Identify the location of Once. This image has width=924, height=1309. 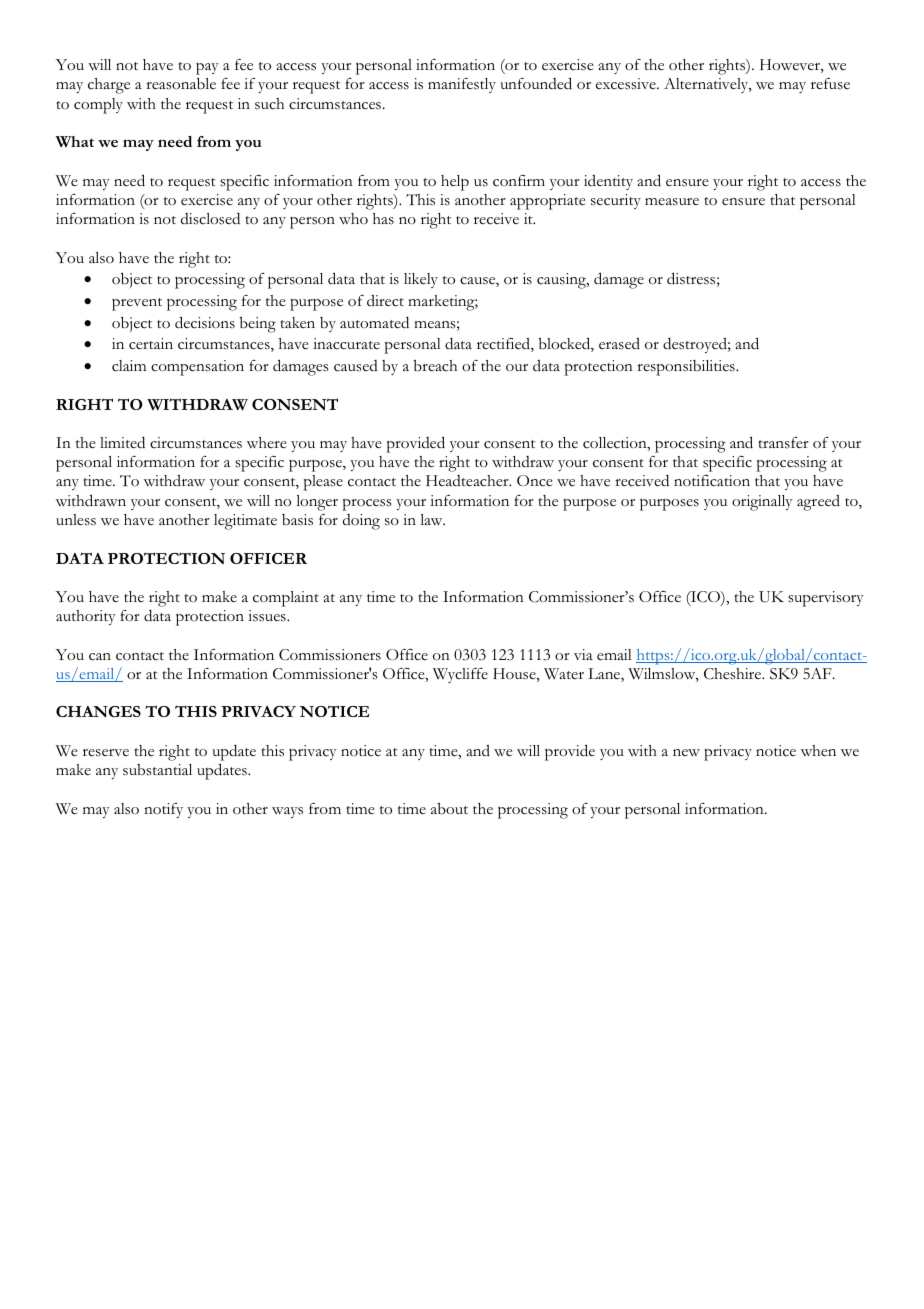
(535, 481).
